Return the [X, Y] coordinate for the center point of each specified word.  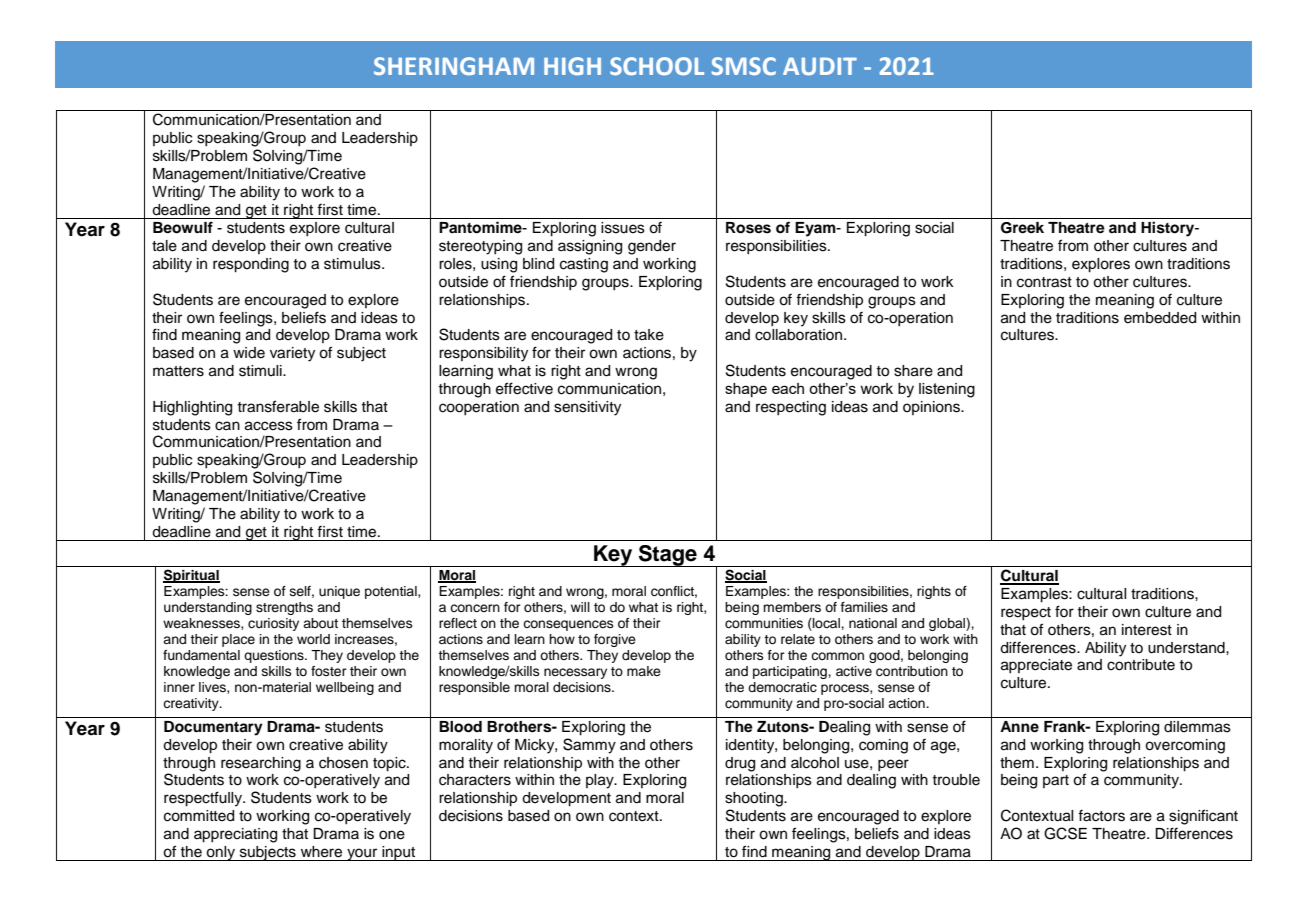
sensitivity [587, 408]
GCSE [1065, 833]
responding [251, 265]
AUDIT [820, 66]
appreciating [235, 835]
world [313, 639]
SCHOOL [657, 66]
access [269, 426]
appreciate [1036, 666]
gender [652, 247]
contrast [1044, 282]
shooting [755, 799]
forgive [615, 640]
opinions [932, 408]
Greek [1022, 228]
